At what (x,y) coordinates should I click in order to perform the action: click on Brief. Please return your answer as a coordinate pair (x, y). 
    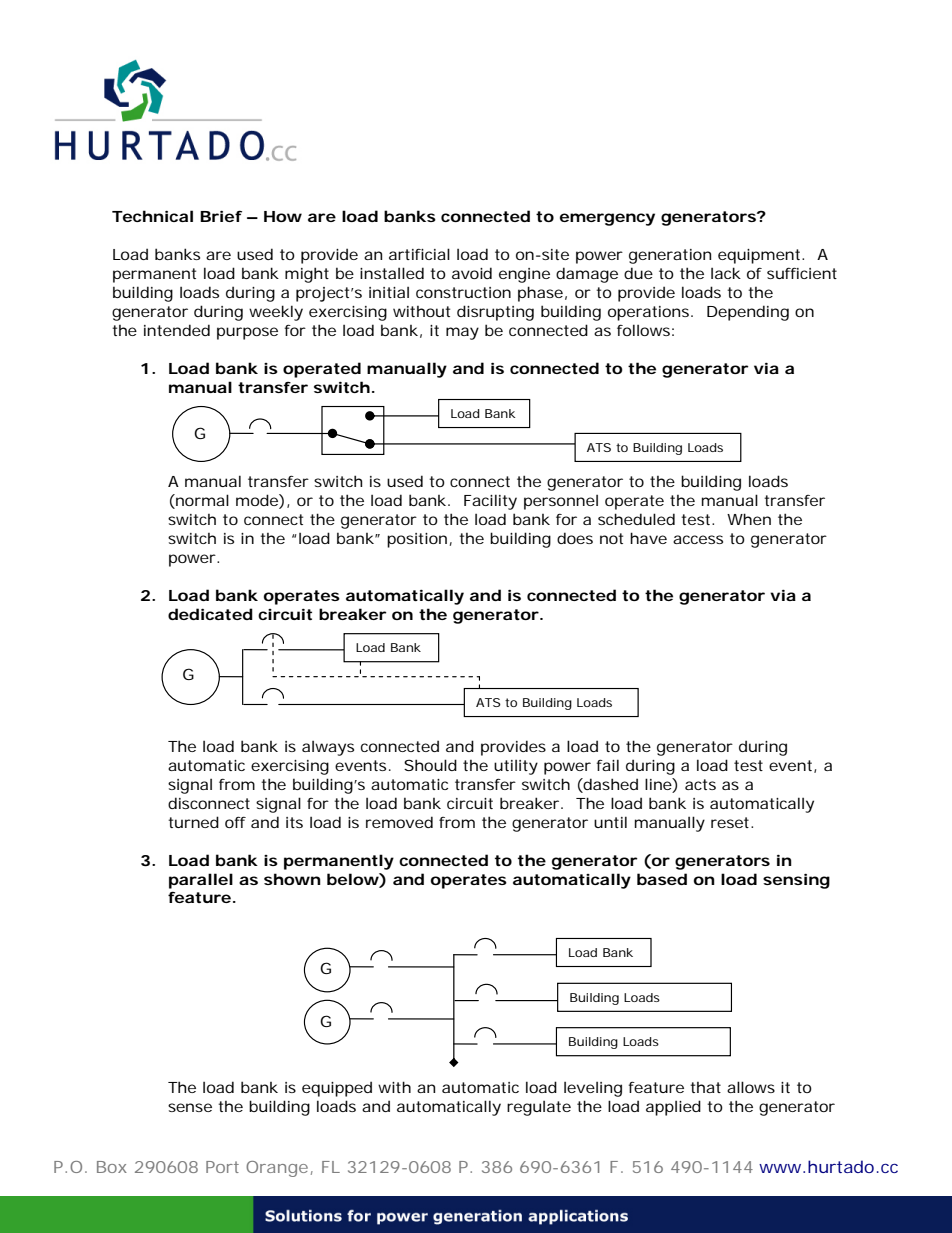
    Looking at the image, I should click on (221, 216).
